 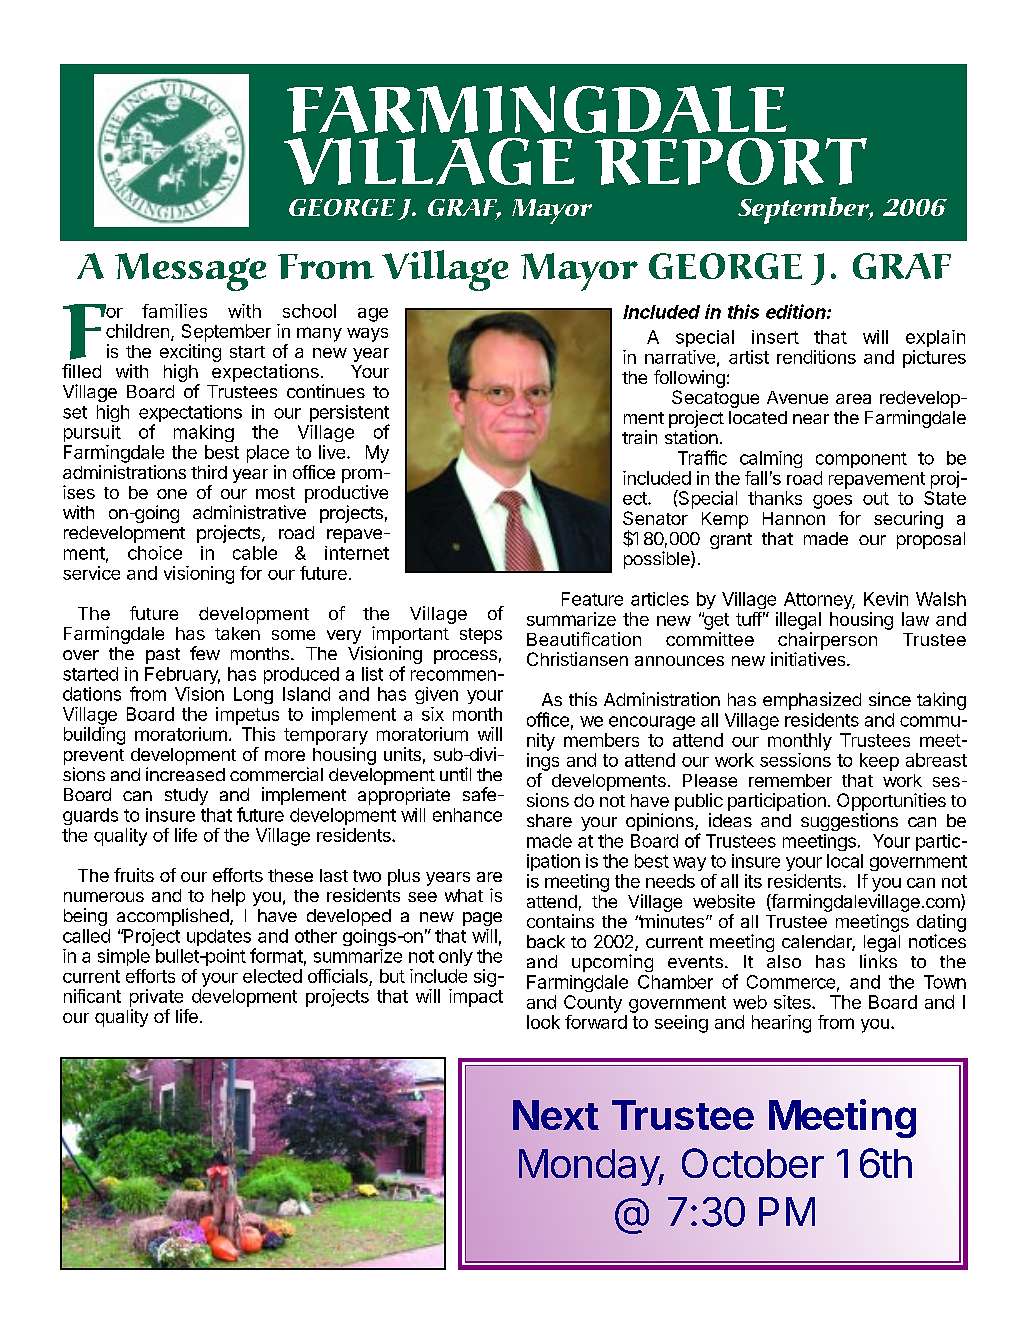 What do you see at coordinates (556, 1115) in the screenshot?
I see `Next` at bounding box center [556, 1115].
